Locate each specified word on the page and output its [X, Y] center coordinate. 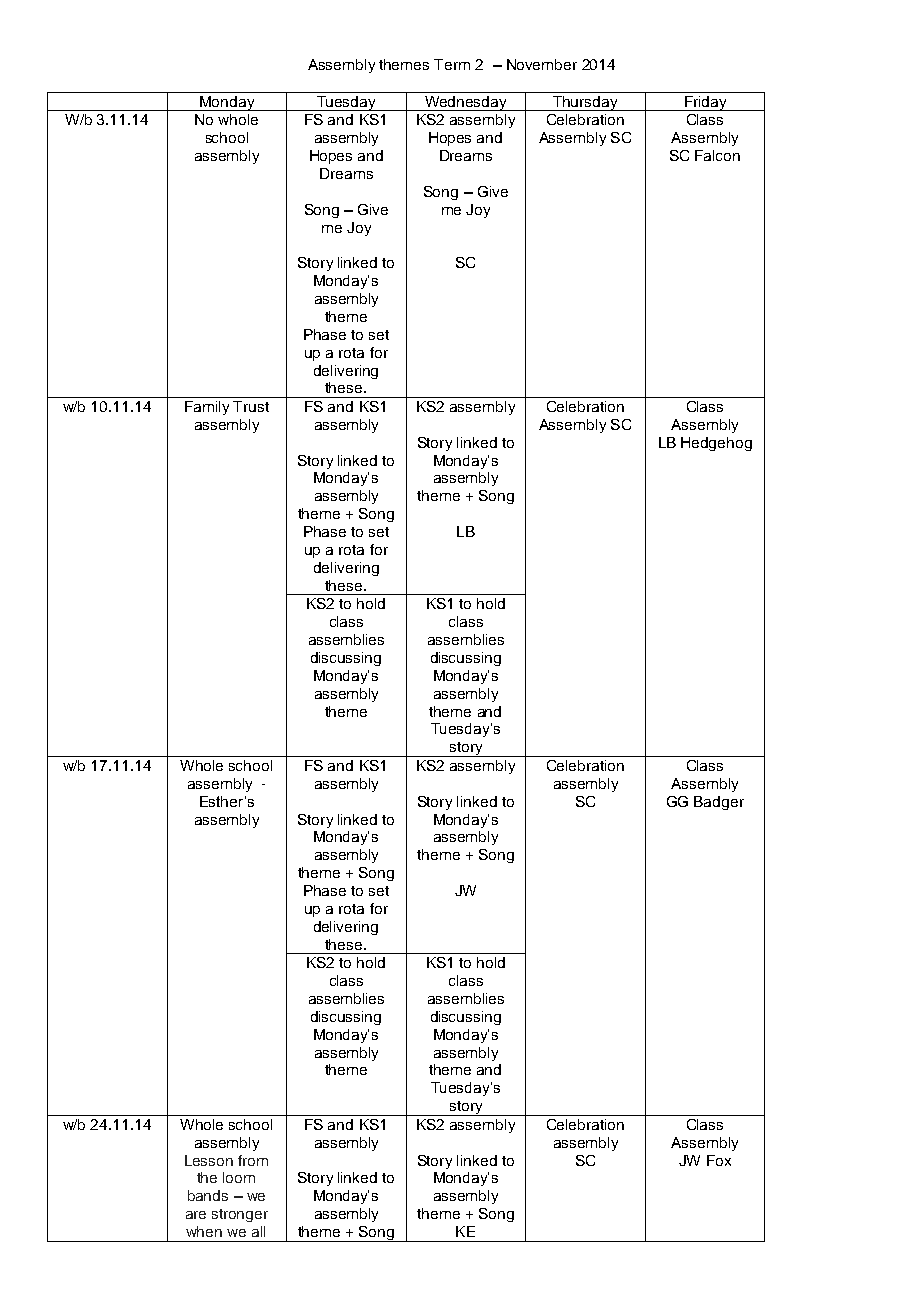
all [258, 1231]
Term [452, 64]
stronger [240, 1215]
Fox [719, 1160]
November [542, 64]
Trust [251, 406]
